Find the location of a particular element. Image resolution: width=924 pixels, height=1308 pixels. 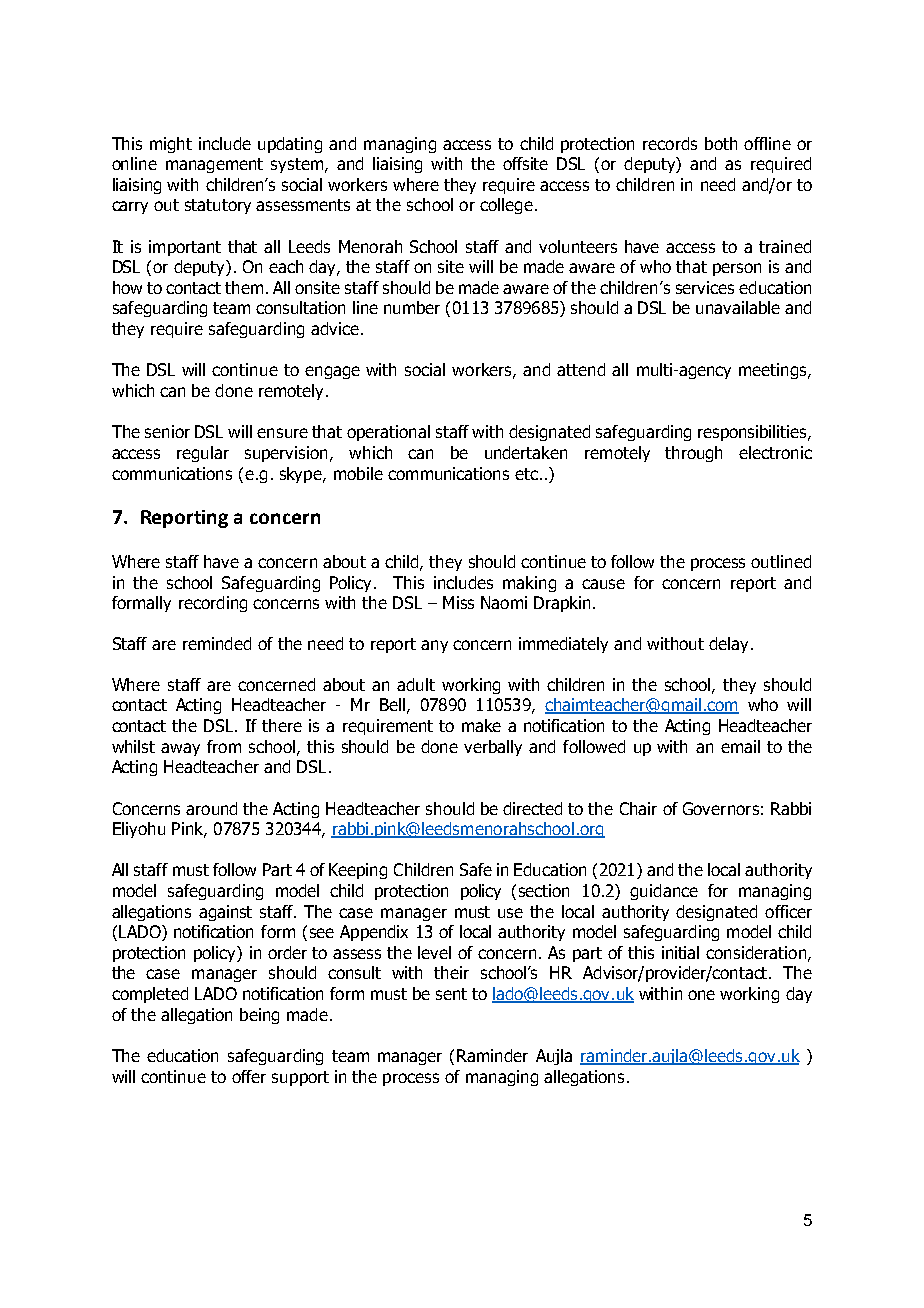

college is located at coordinates (506, 206).
